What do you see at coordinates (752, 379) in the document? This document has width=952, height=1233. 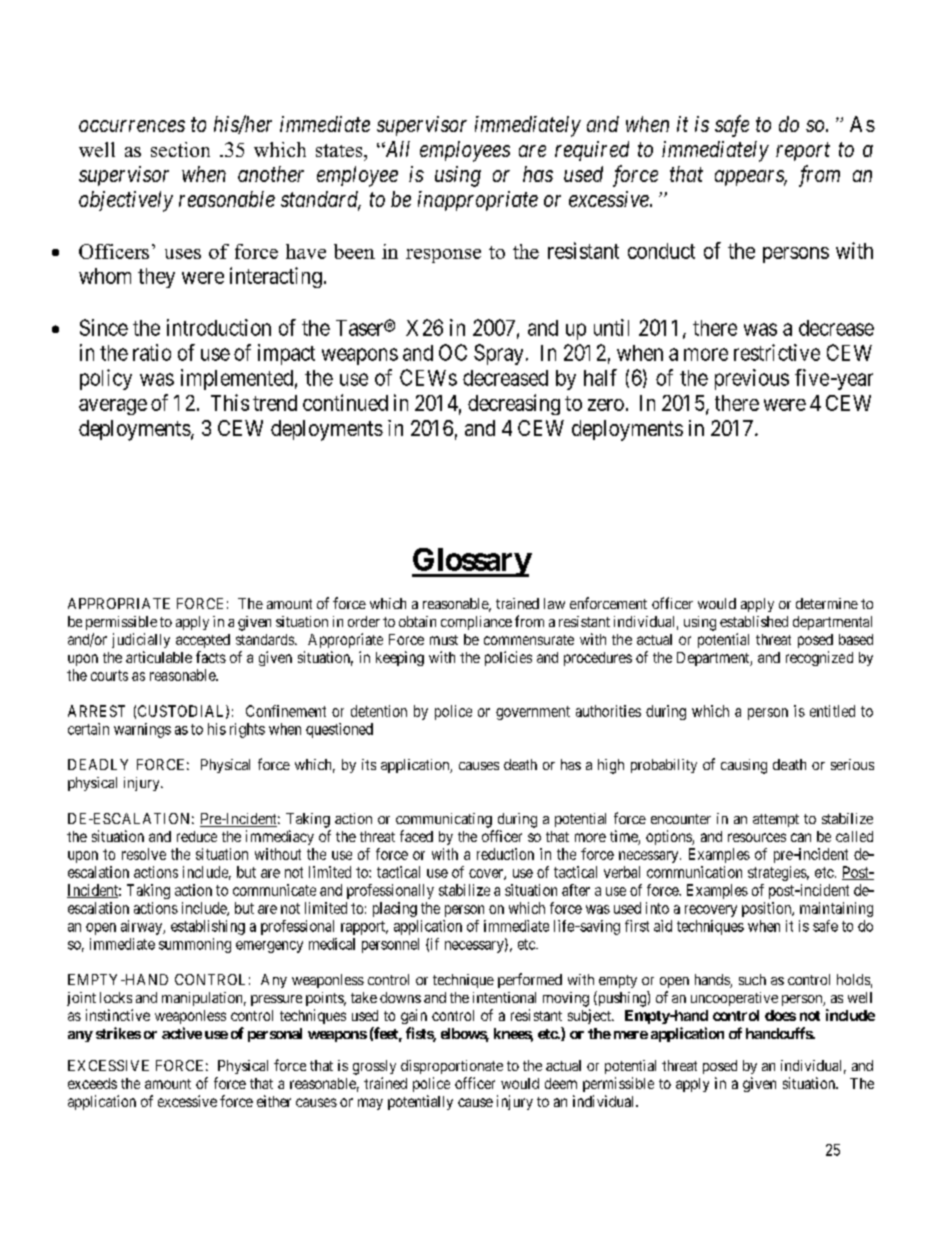 I see `previous` at bounding box center [752, 379].
